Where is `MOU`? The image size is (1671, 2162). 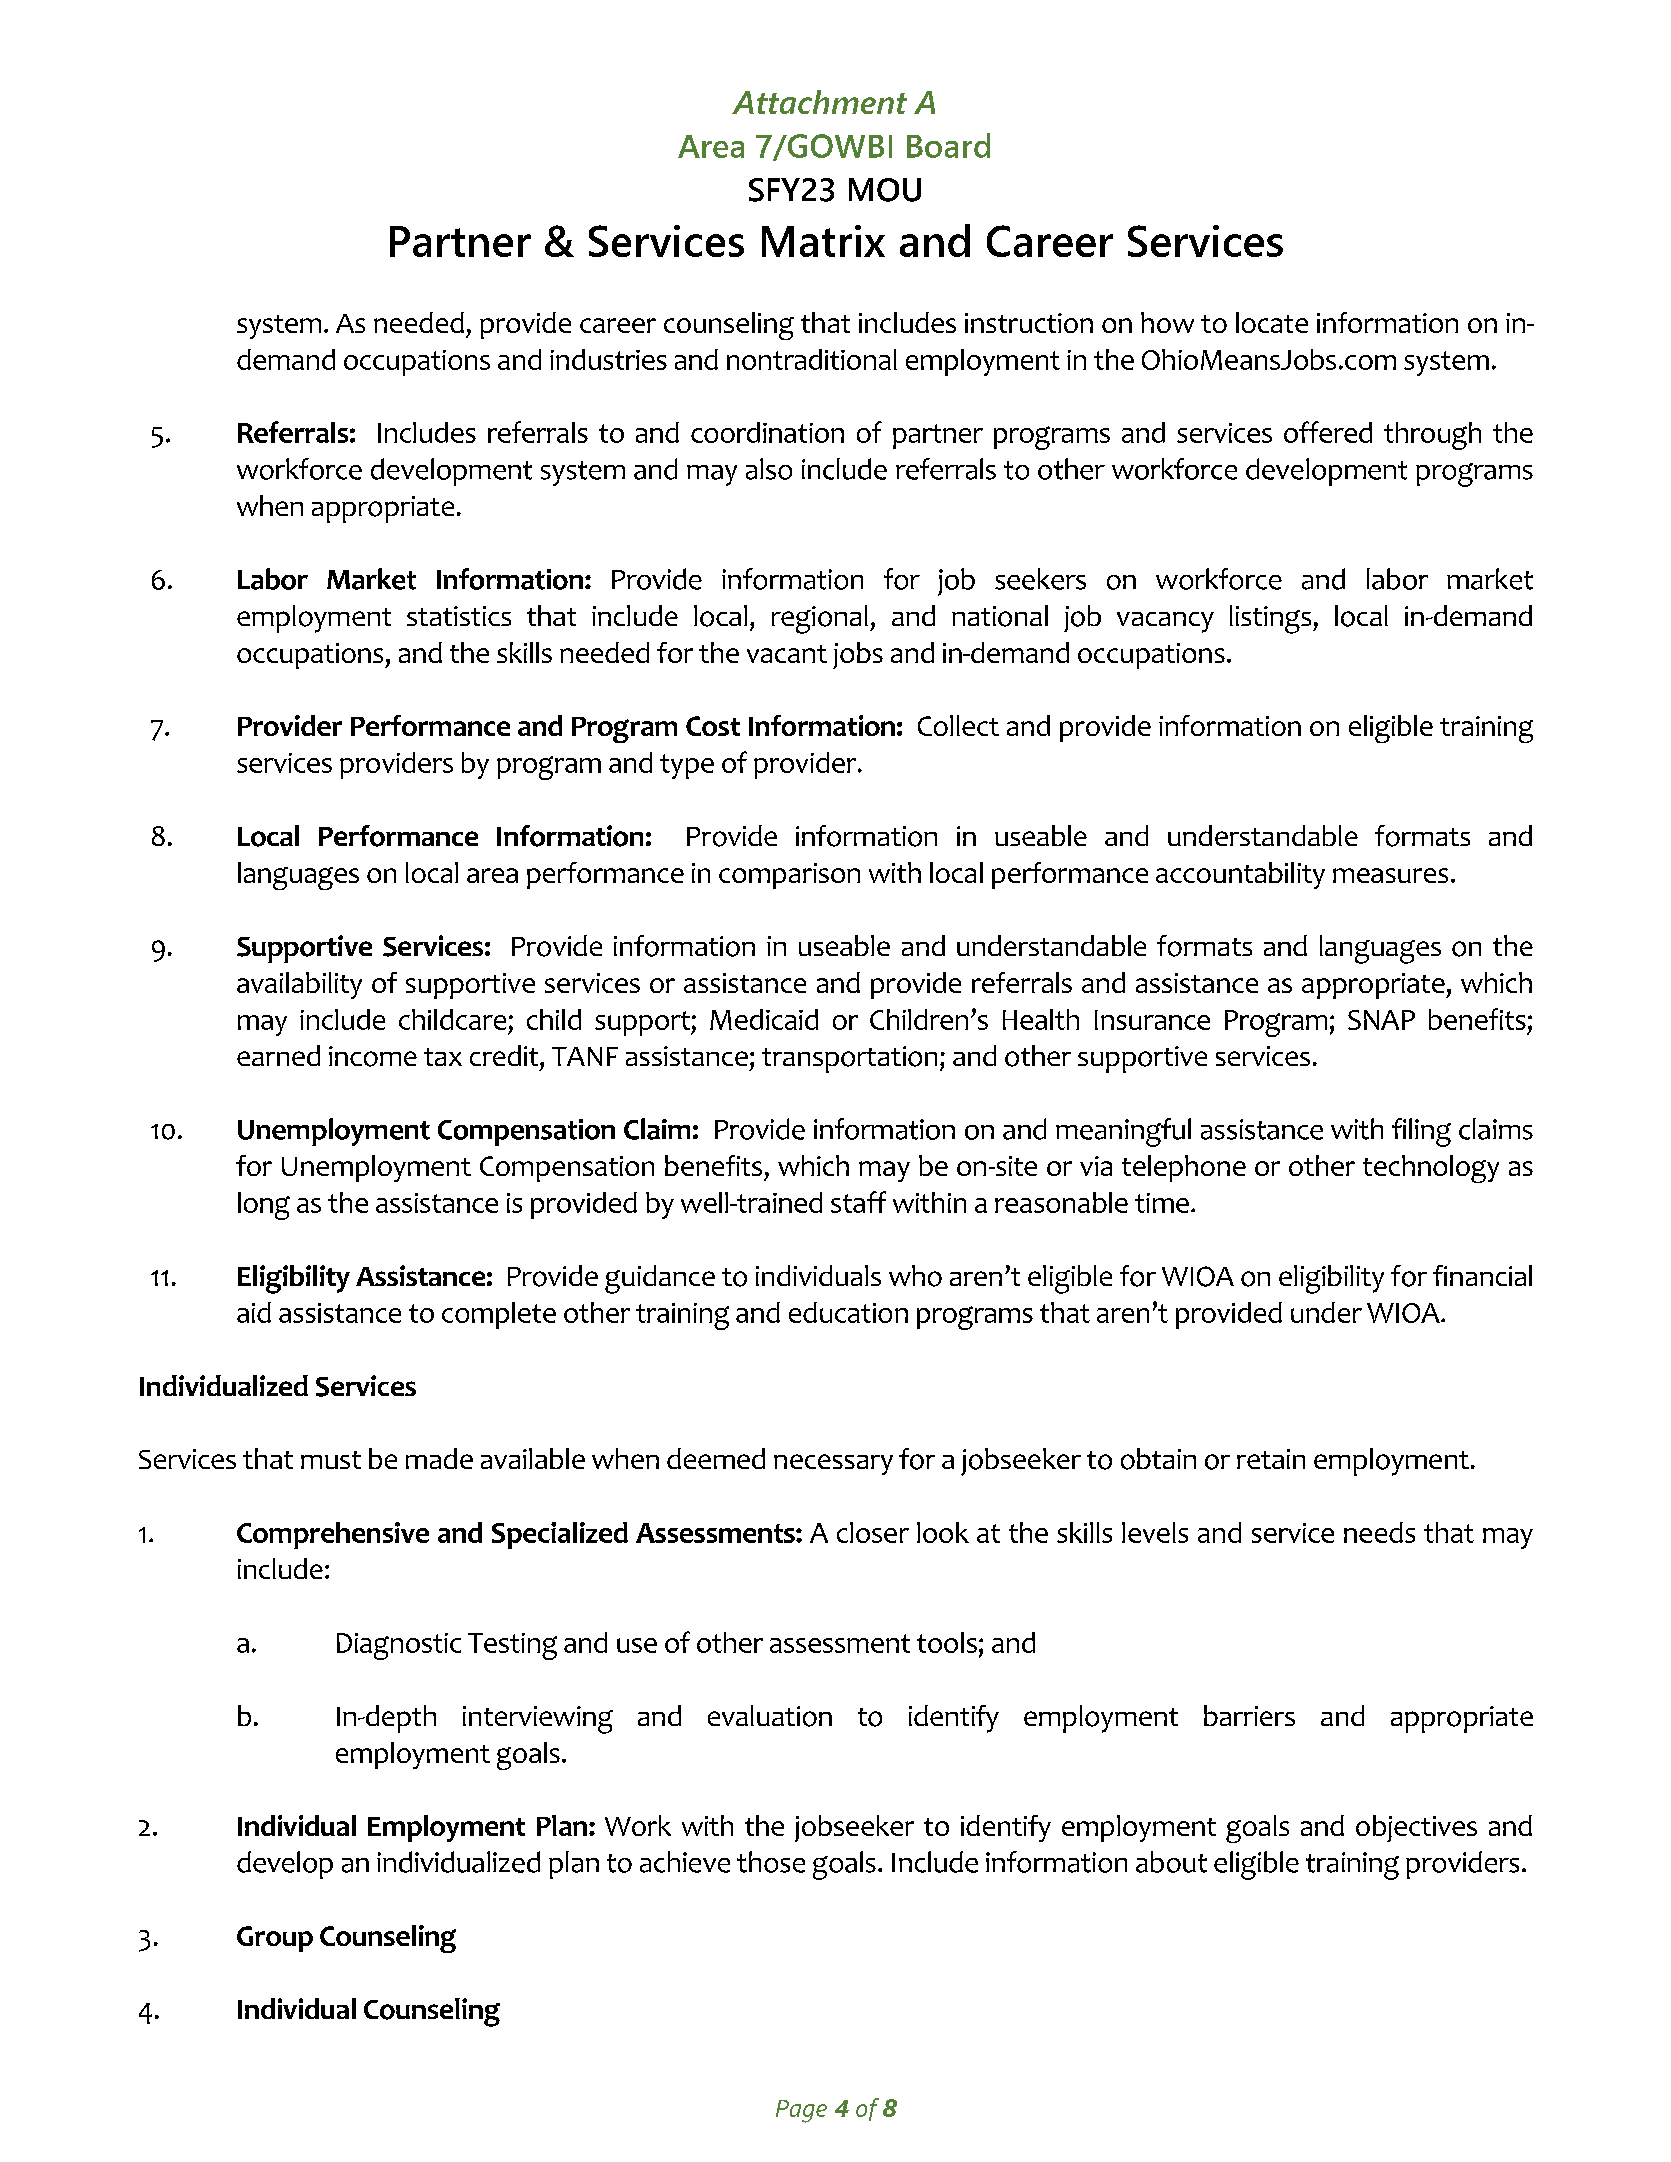
MOU is located at coordinates (885, 190).
